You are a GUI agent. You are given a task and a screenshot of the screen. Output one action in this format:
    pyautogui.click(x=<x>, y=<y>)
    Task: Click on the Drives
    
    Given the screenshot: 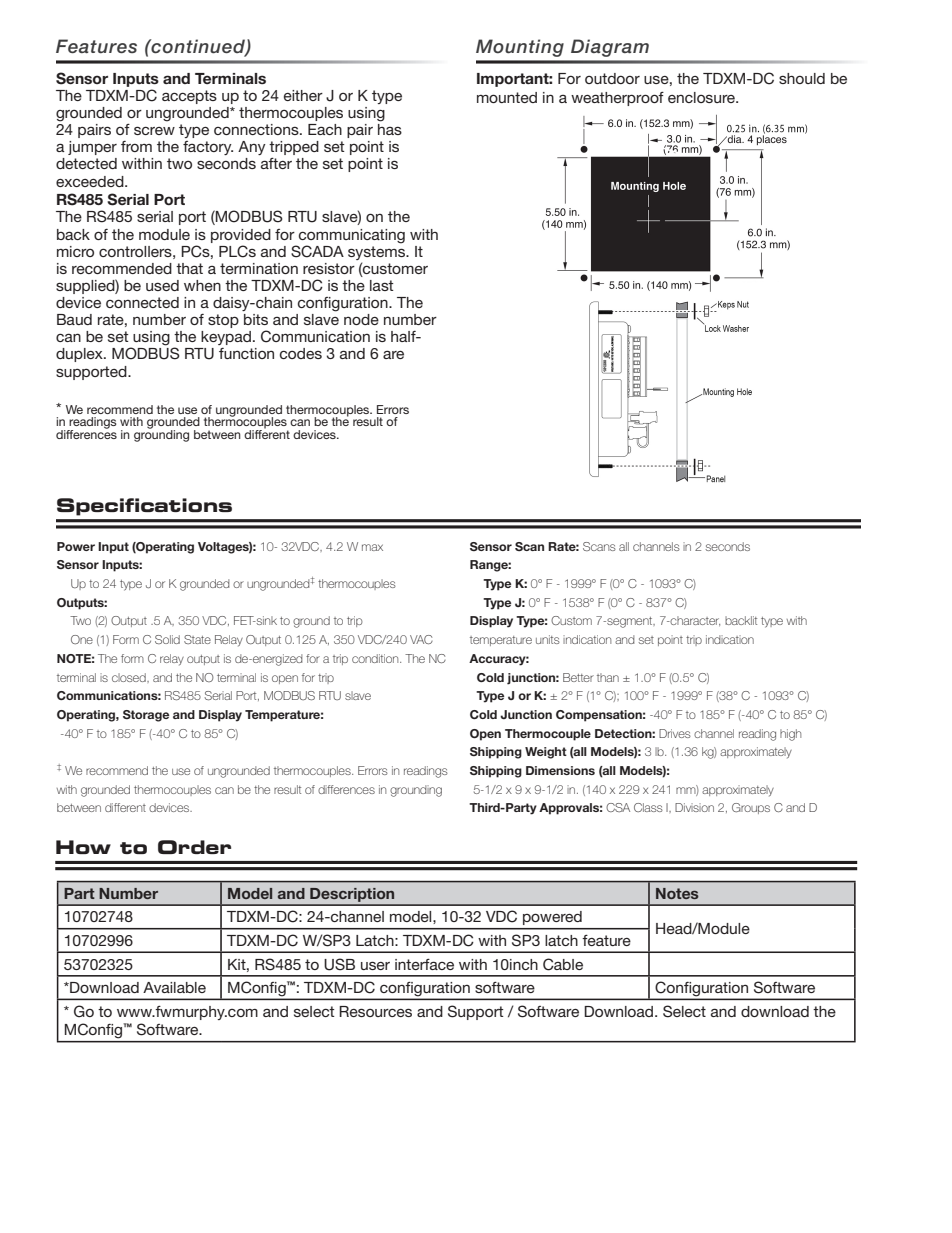 What is the action you would take?
    pyautogui.click(x=675, y=733)
